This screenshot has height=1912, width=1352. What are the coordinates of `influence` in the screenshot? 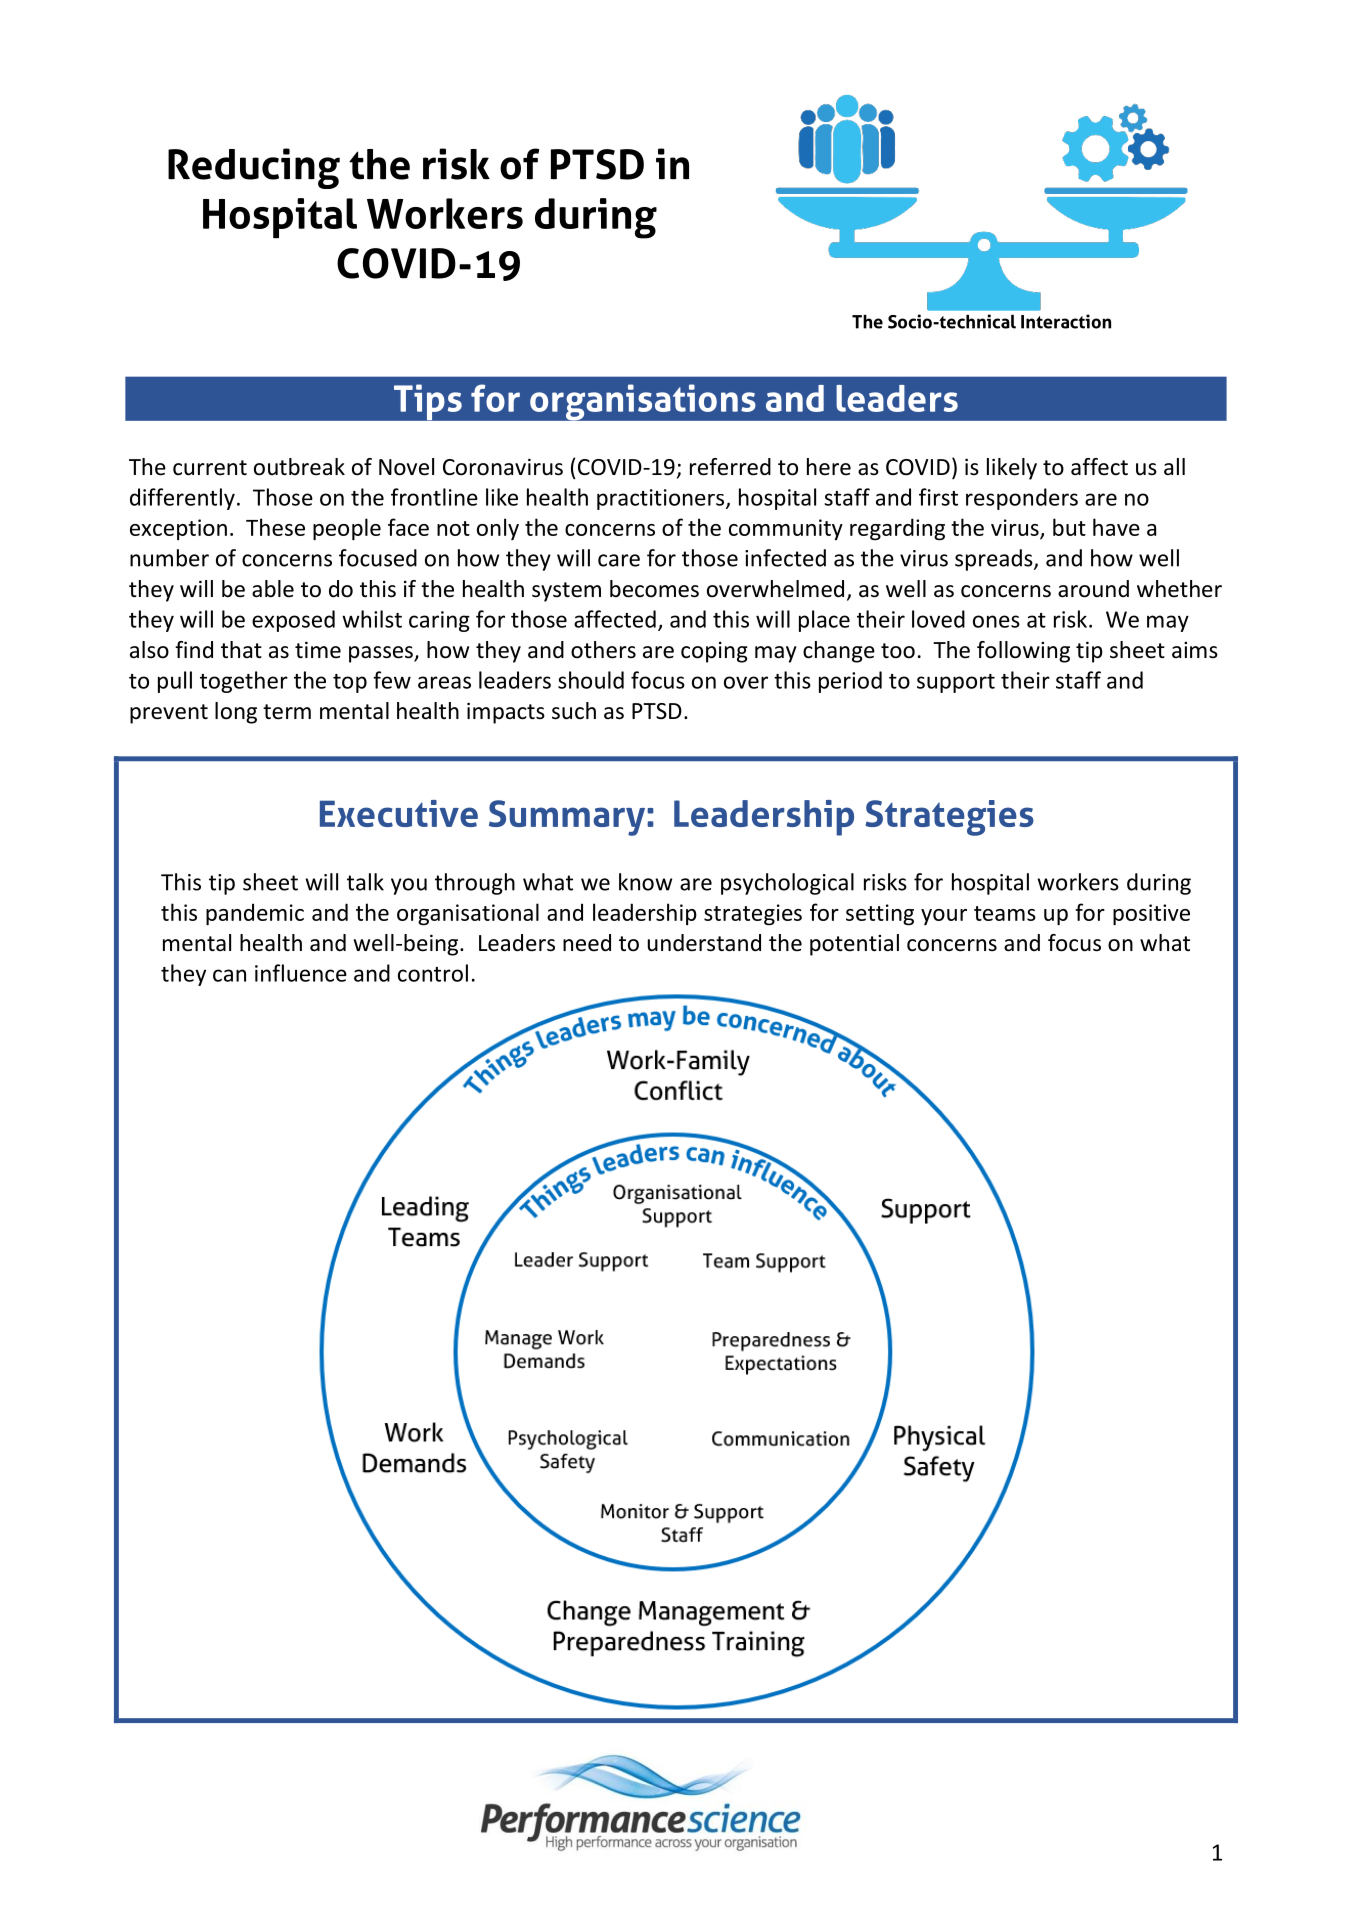 It's located at (301, 973).
